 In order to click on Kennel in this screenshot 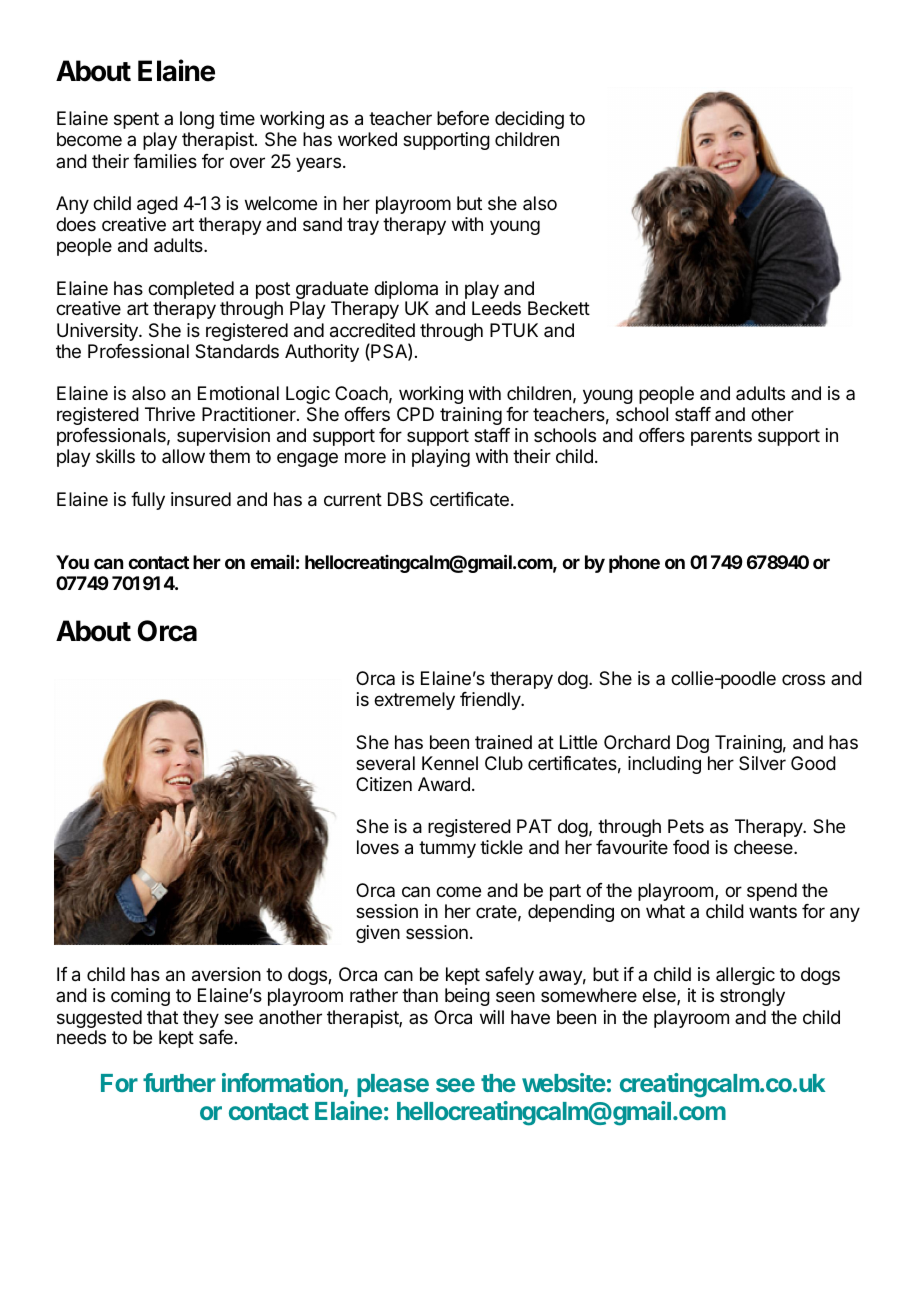, I will do `click(450, 763)`.
